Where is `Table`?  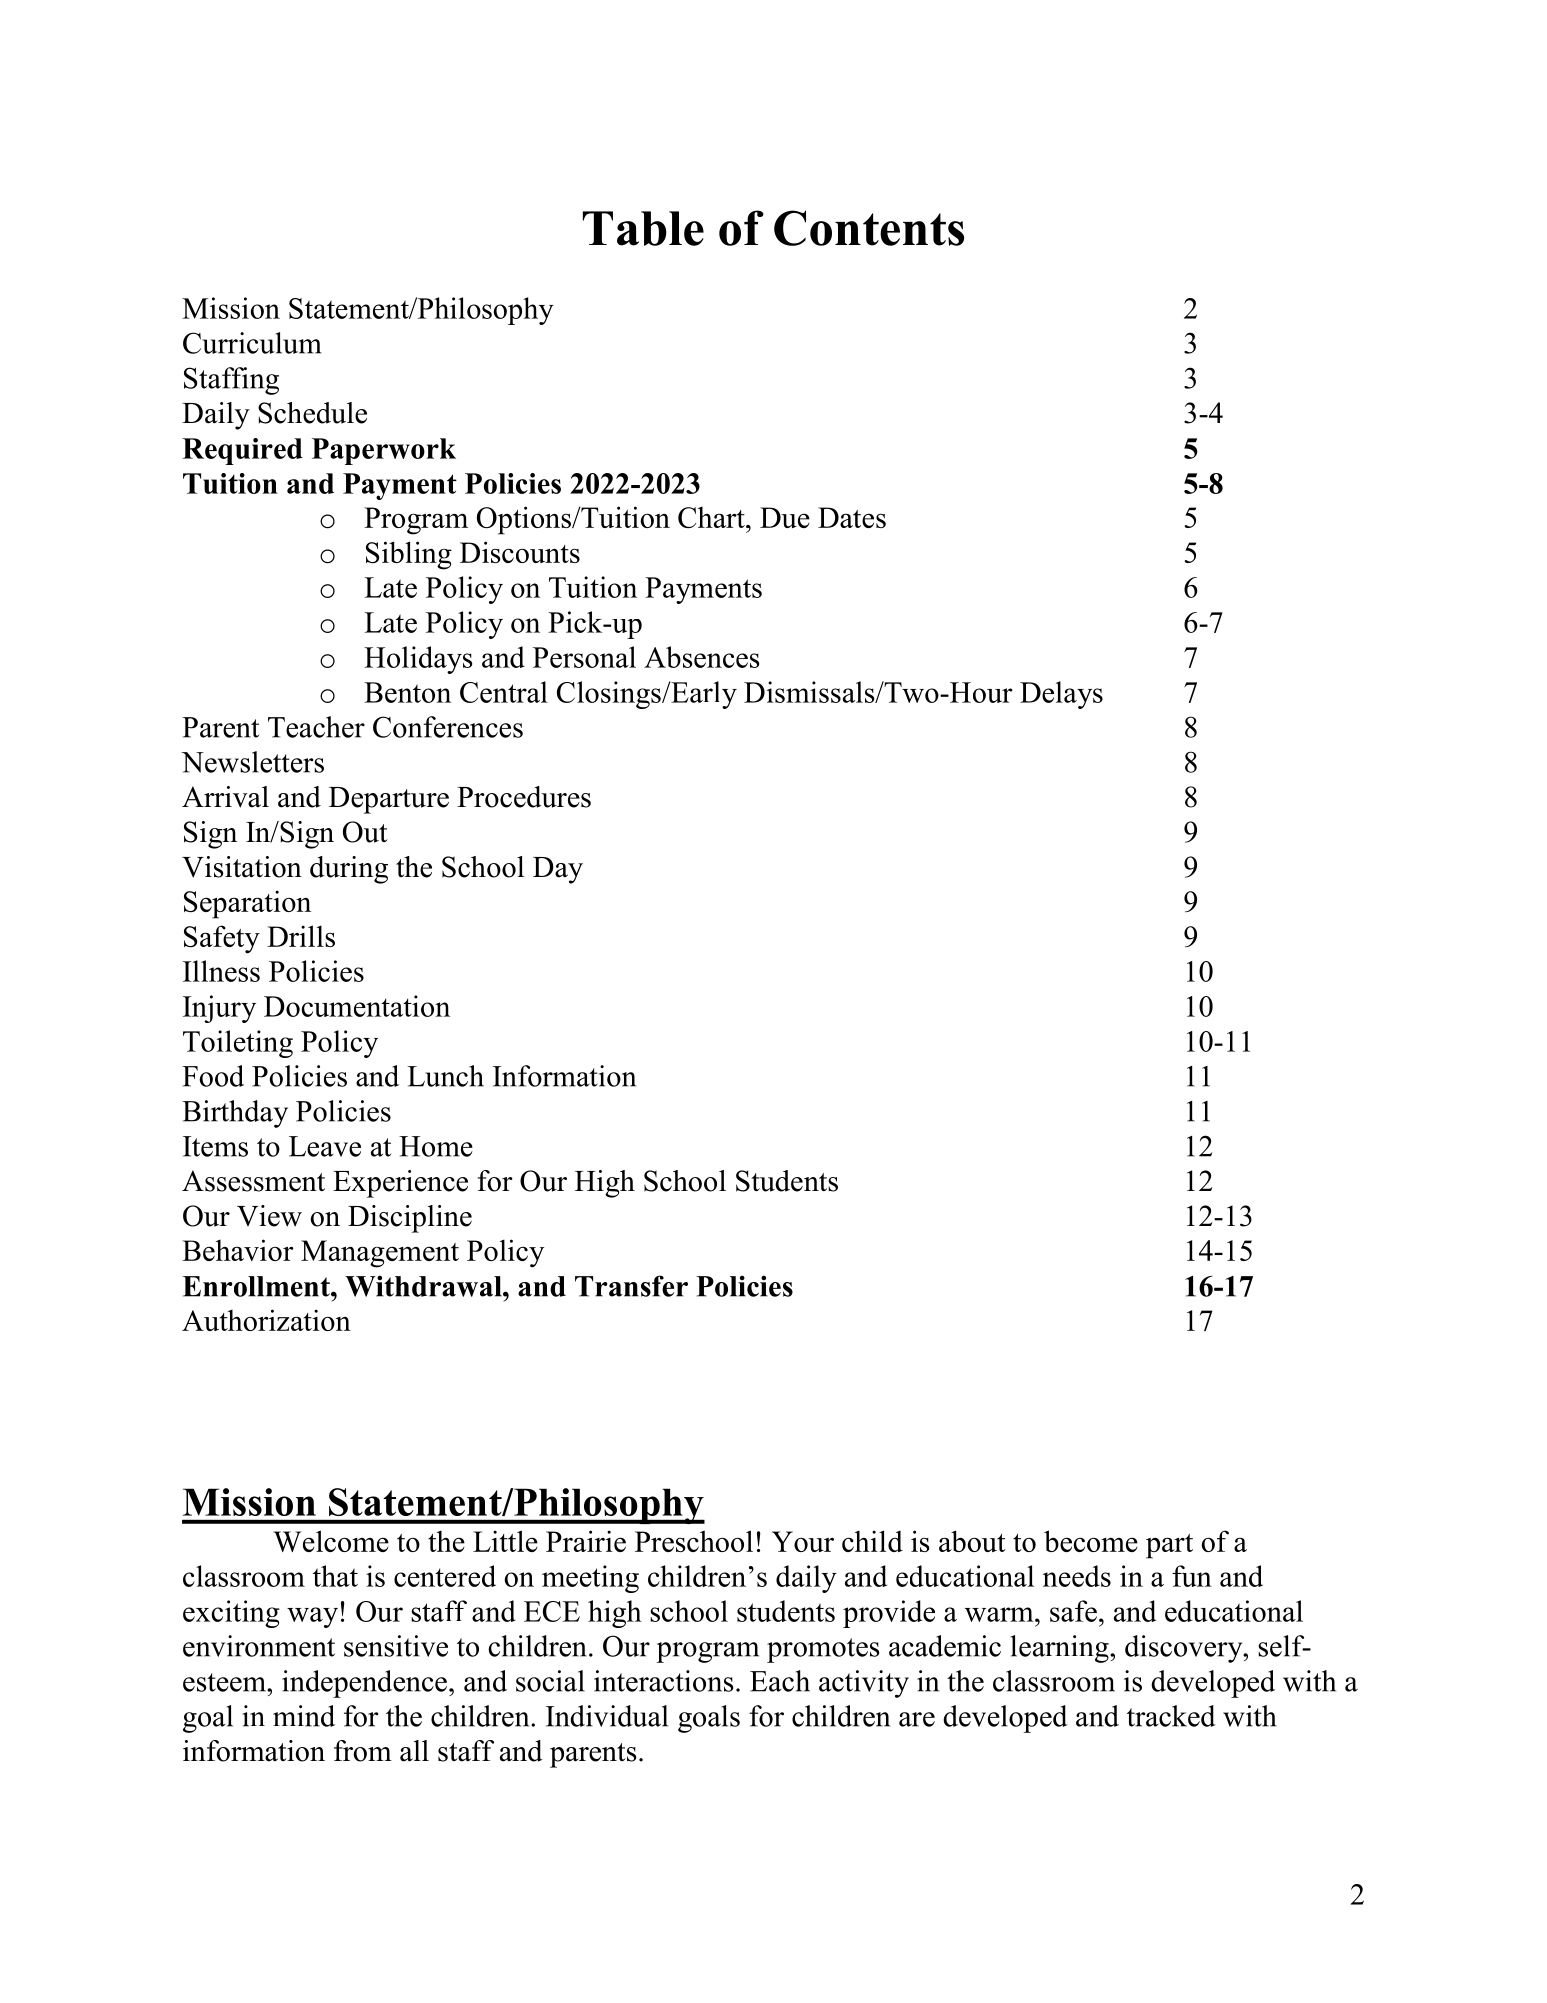
Table is located at coordinates (643, 228).
